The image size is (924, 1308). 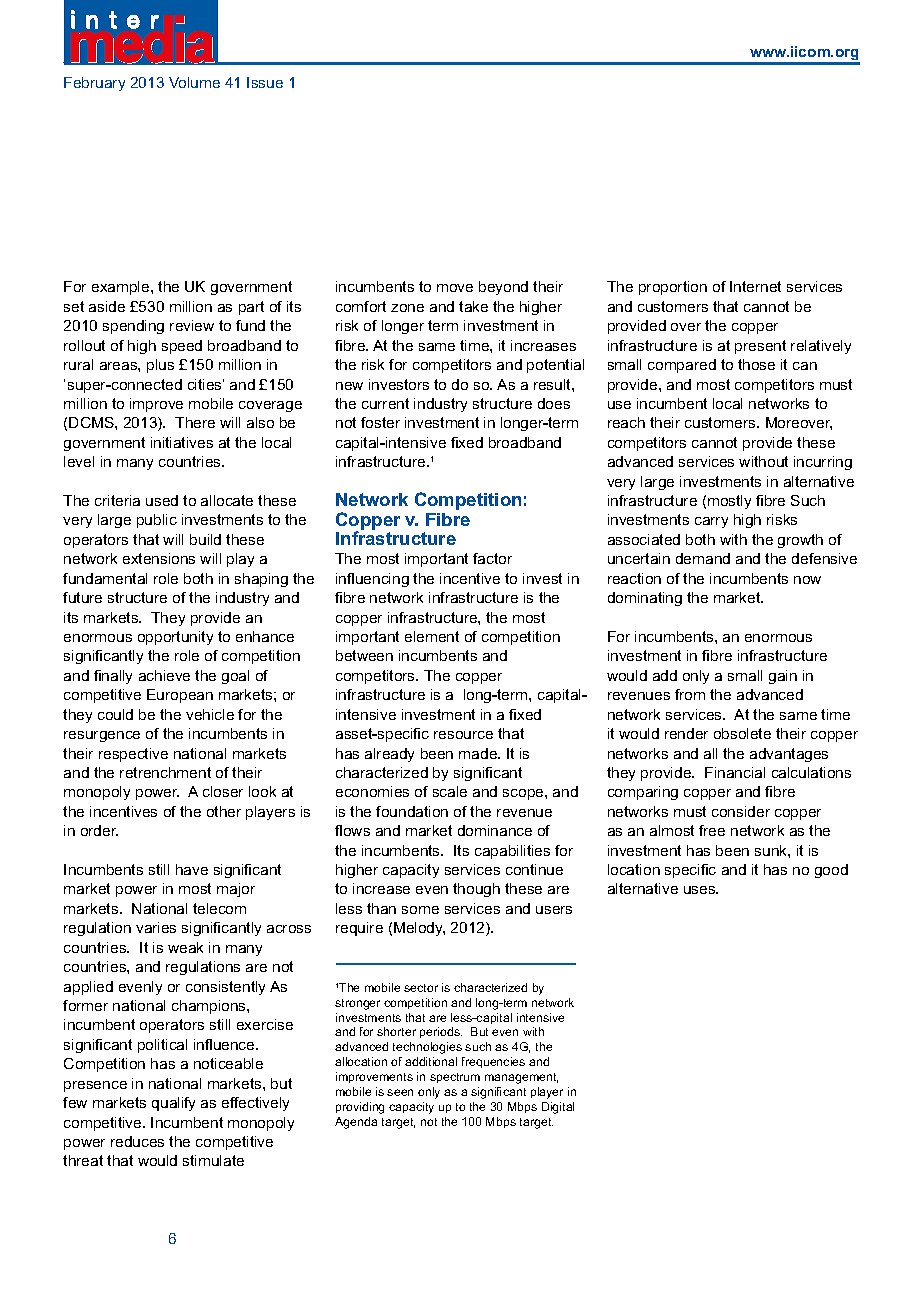 What do you see at coordinates (160, 366) in the screenshot?
I see `plus` at bounding box center [160, 366].
